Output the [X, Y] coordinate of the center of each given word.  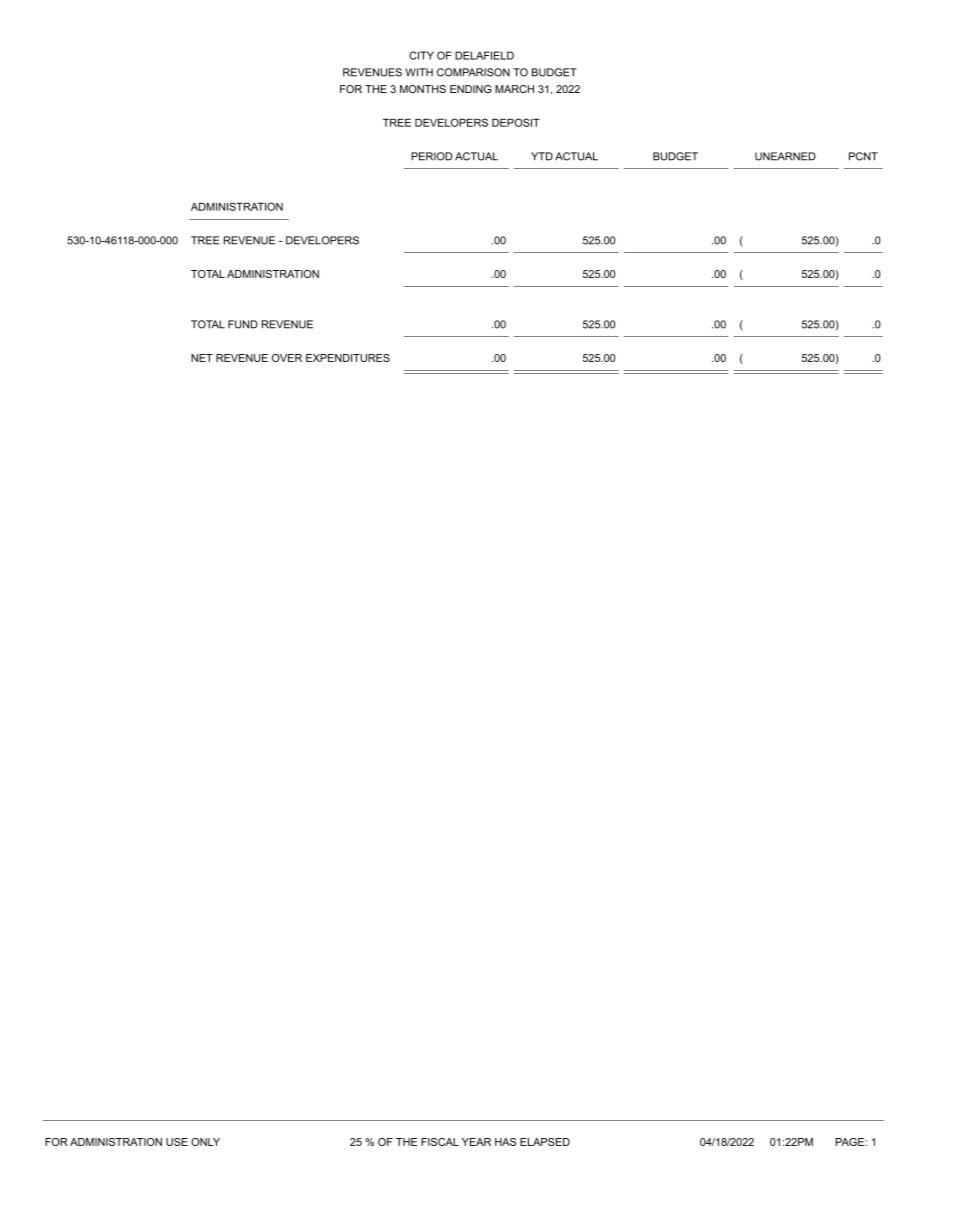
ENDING [470, 89]
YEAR [476, 1142]
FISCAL [440, 1142]
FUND [243, 324]
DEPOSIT [516, 122]
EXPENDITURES [348, 358]
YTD [542, 156]
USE [177, 1142]
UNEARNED [785, 156]
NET [202, 358]
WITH [419, 72]
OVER [287, 358]
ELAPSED [545, 1142]
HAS [505, 1142]
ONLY [205, 1142]
